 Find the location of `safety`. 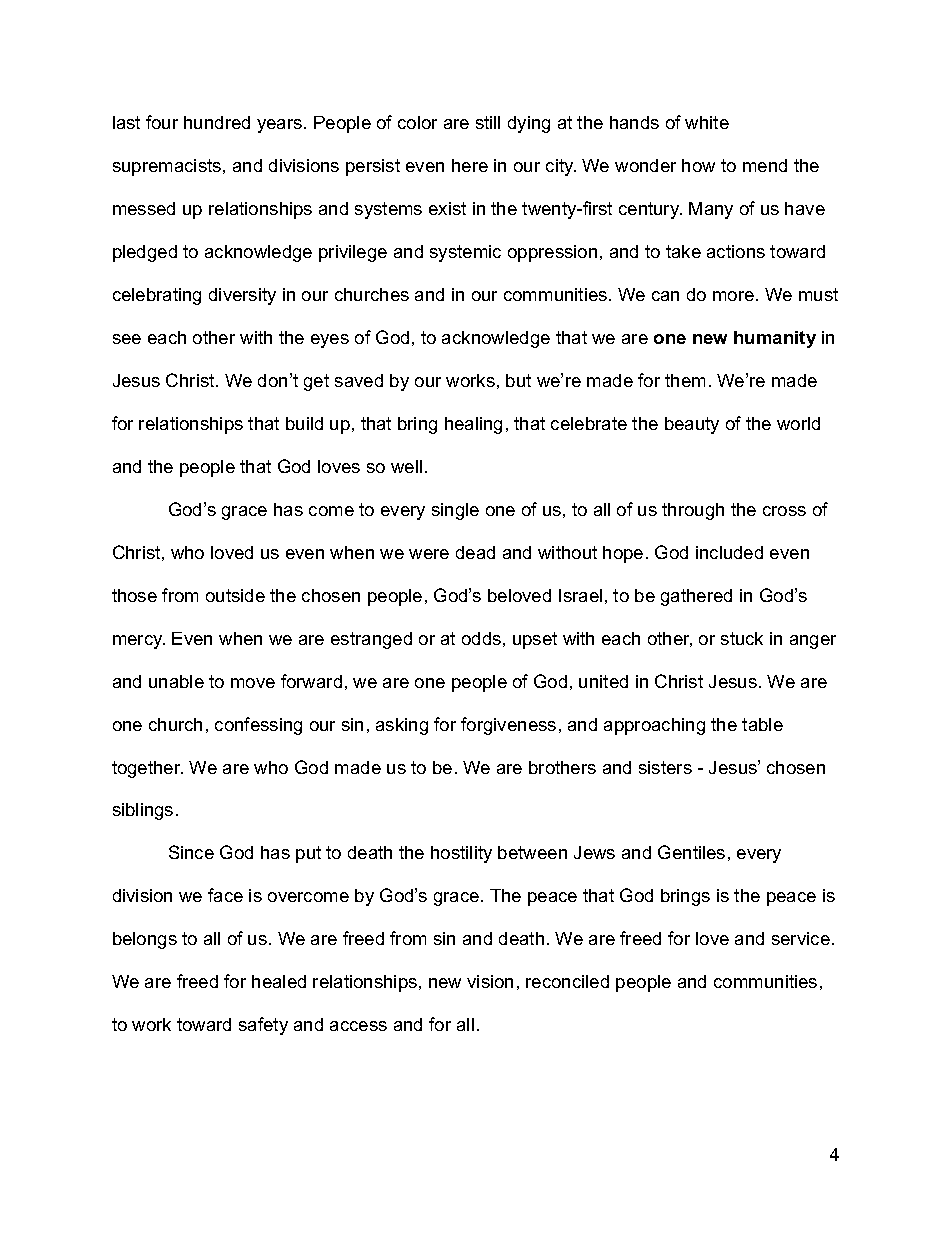

safety is located at coordinates (263, 1026).
